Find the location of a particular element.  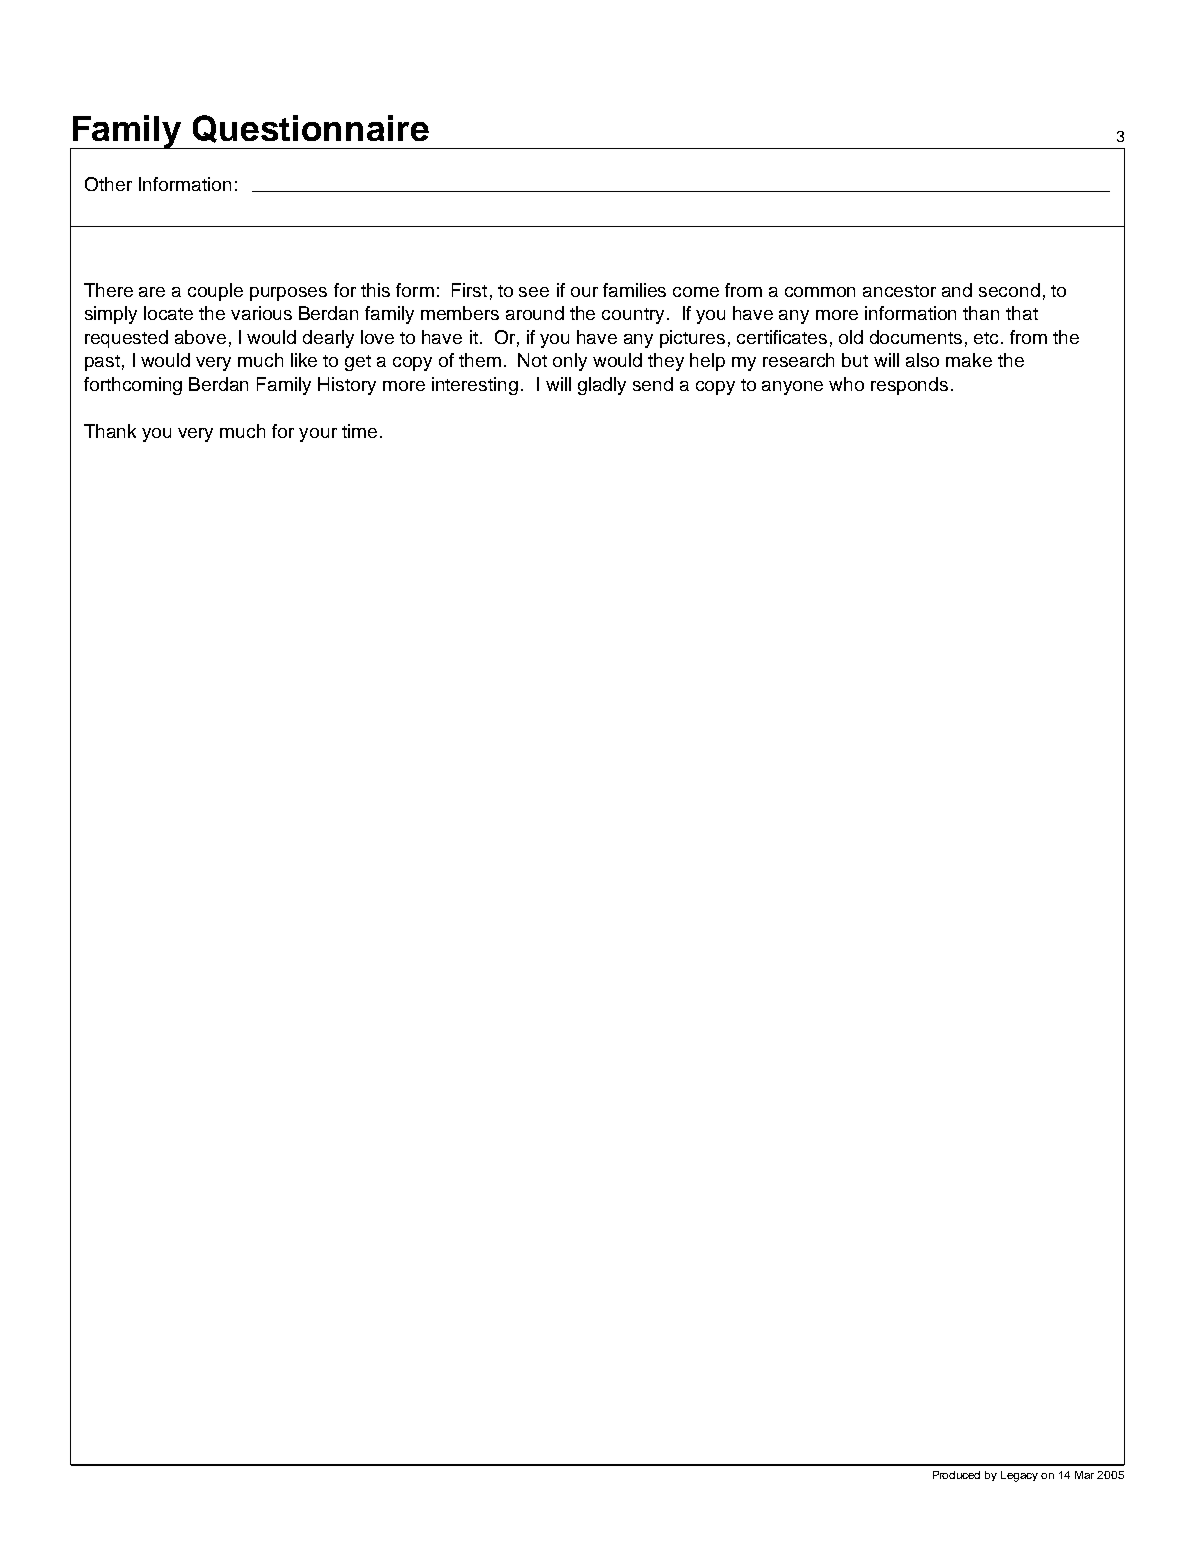

Produced is located at coordinates (956, 1475).
